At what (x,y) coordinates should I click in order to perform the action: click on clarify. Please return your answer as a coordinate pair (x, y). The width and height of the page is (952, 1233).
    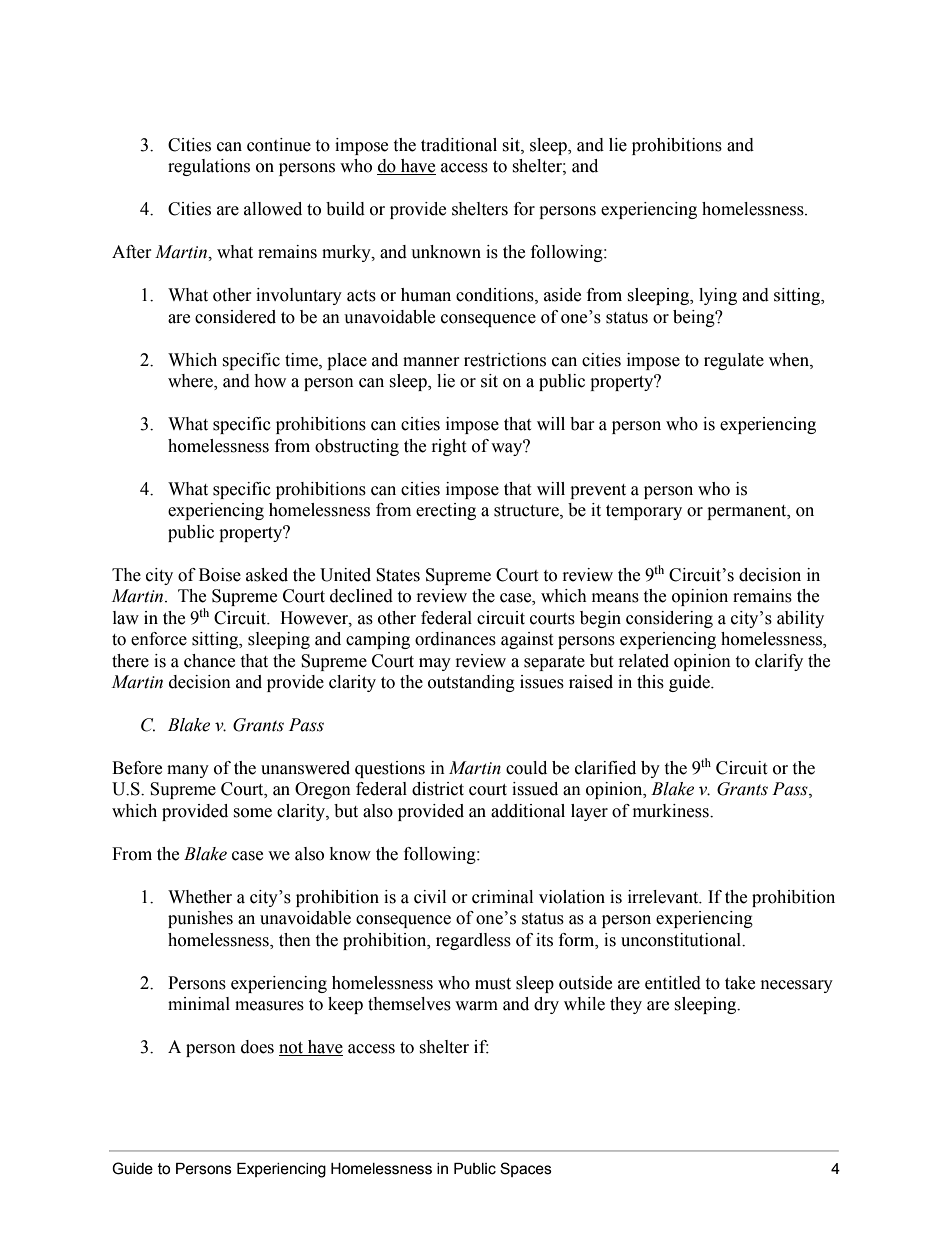
    Looking at the image, I should click on (779, 662).
